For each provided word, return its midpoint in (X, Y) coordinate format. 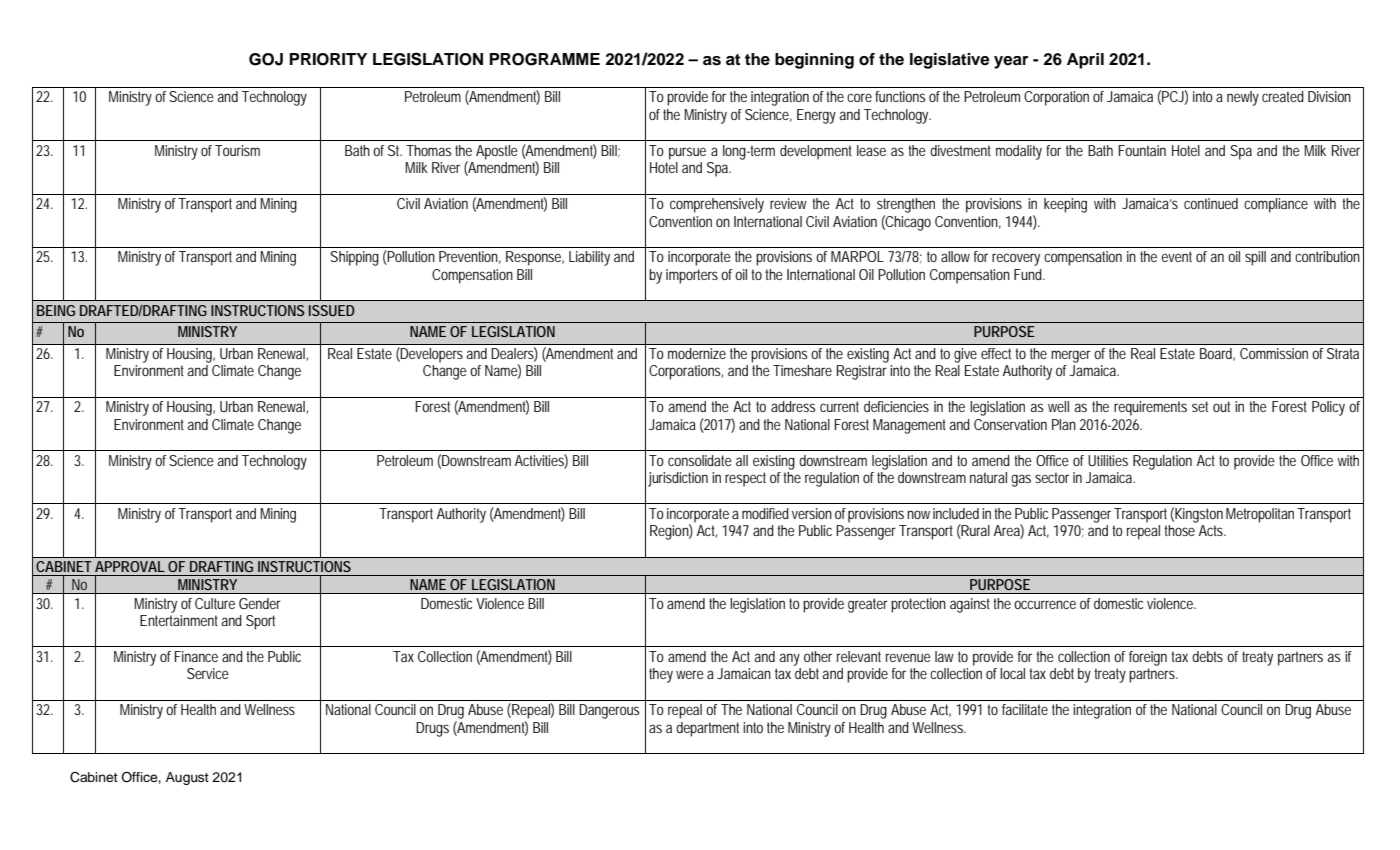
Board (1217, 354)
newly (1243, 98)
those (1179, 530)
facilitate (1025, 709)
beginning (814, 61)
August (187, 778)
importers (692, 276)
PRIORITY (328, 59)
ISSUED (332, 310)
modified (765, 513)
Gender (260, 603)
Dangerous (609, 711)
